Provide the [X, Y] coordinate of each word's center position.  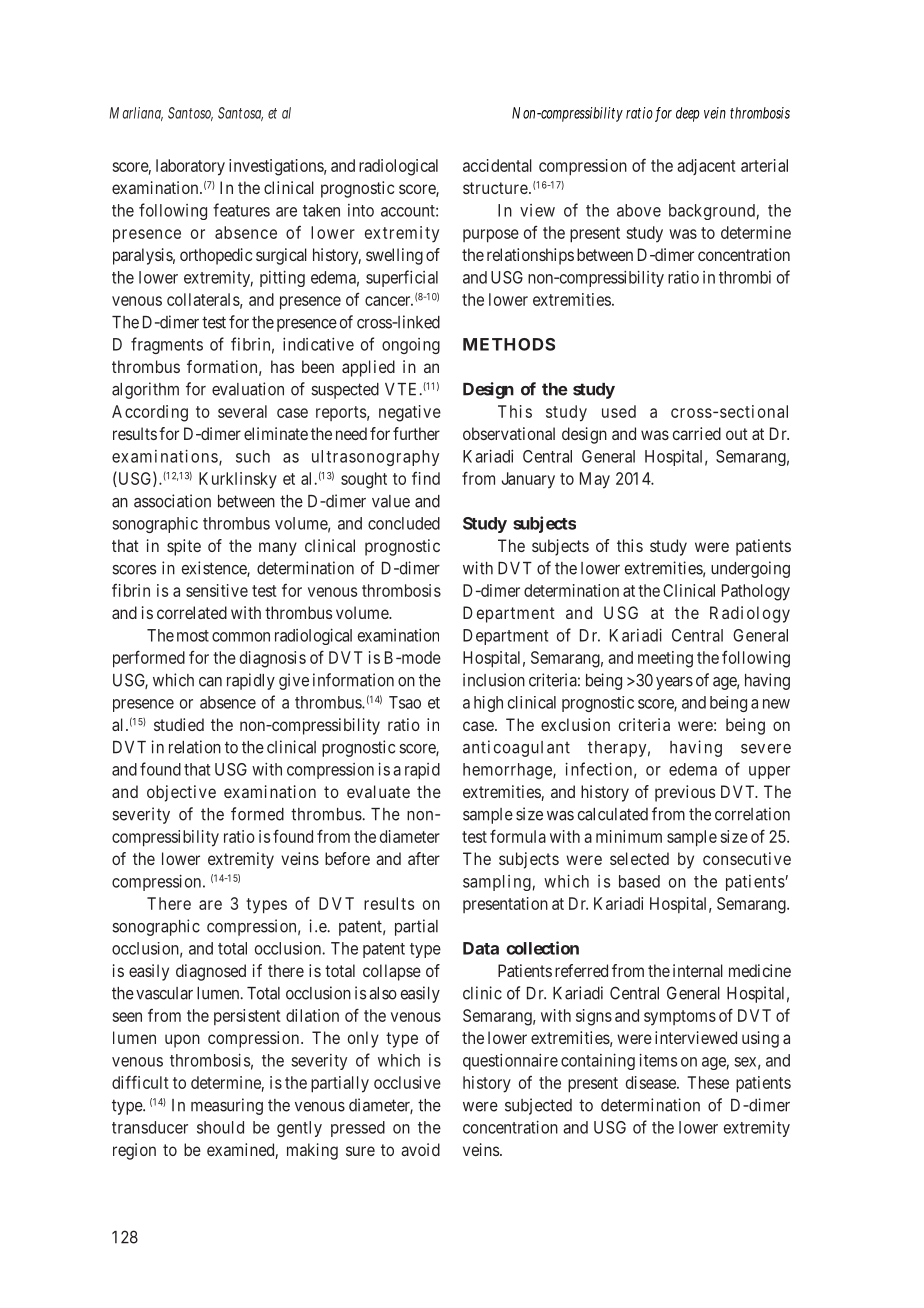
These [708, 1082]
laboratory [190, 167]
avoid [420, 1149]
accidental [497, 165]
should [220, 1127]
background [712, 212]
